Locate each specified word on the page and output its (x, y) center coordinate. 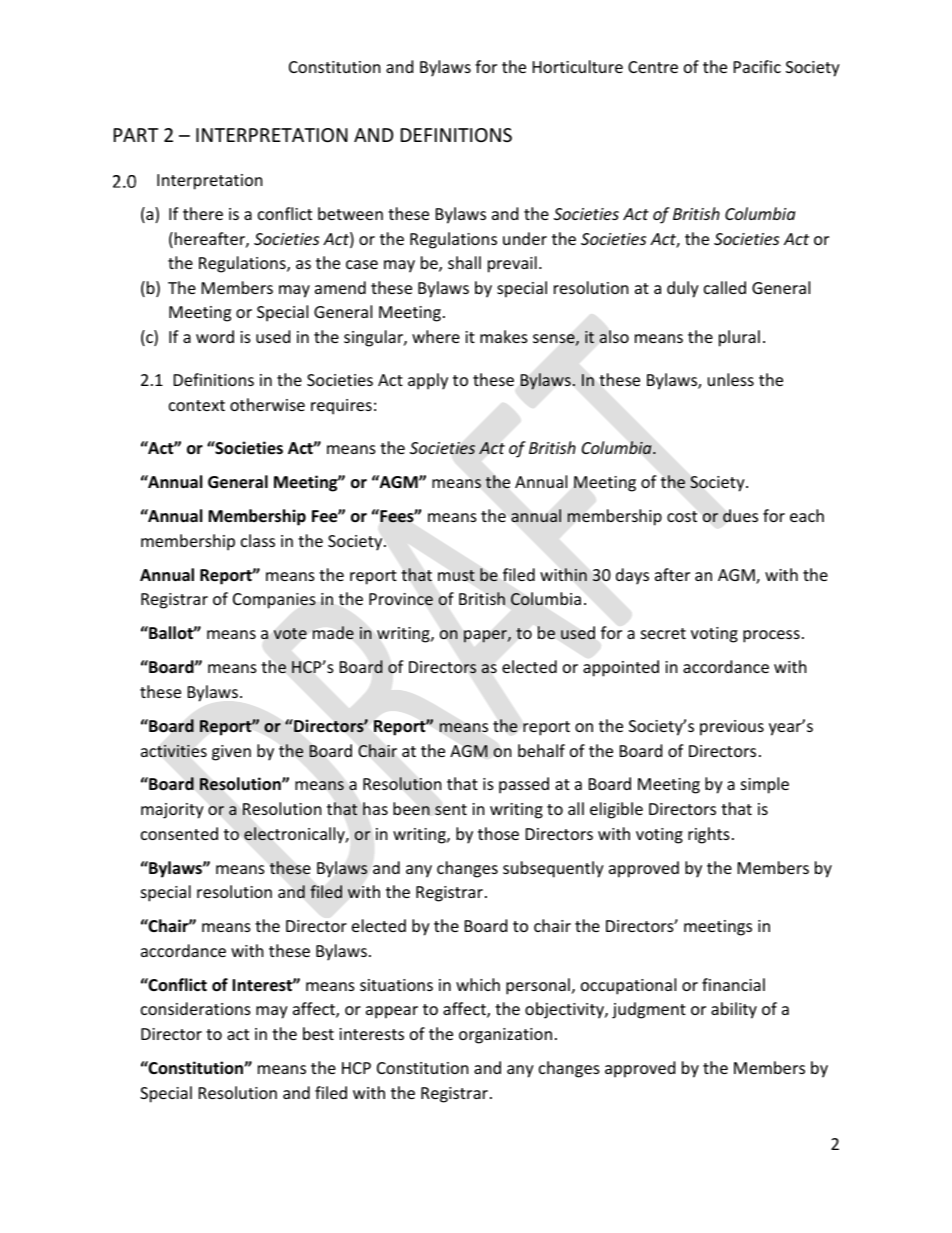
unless (731, 379)
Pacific (757, 66)
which (478, 984)
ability (734, 1010)
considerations (196, 1008)
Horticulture (578, 66)
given (231, 753)
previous (732, 728)
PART (136, 135)
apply (428, 381)
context (197, 405)
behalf (541, 750)
